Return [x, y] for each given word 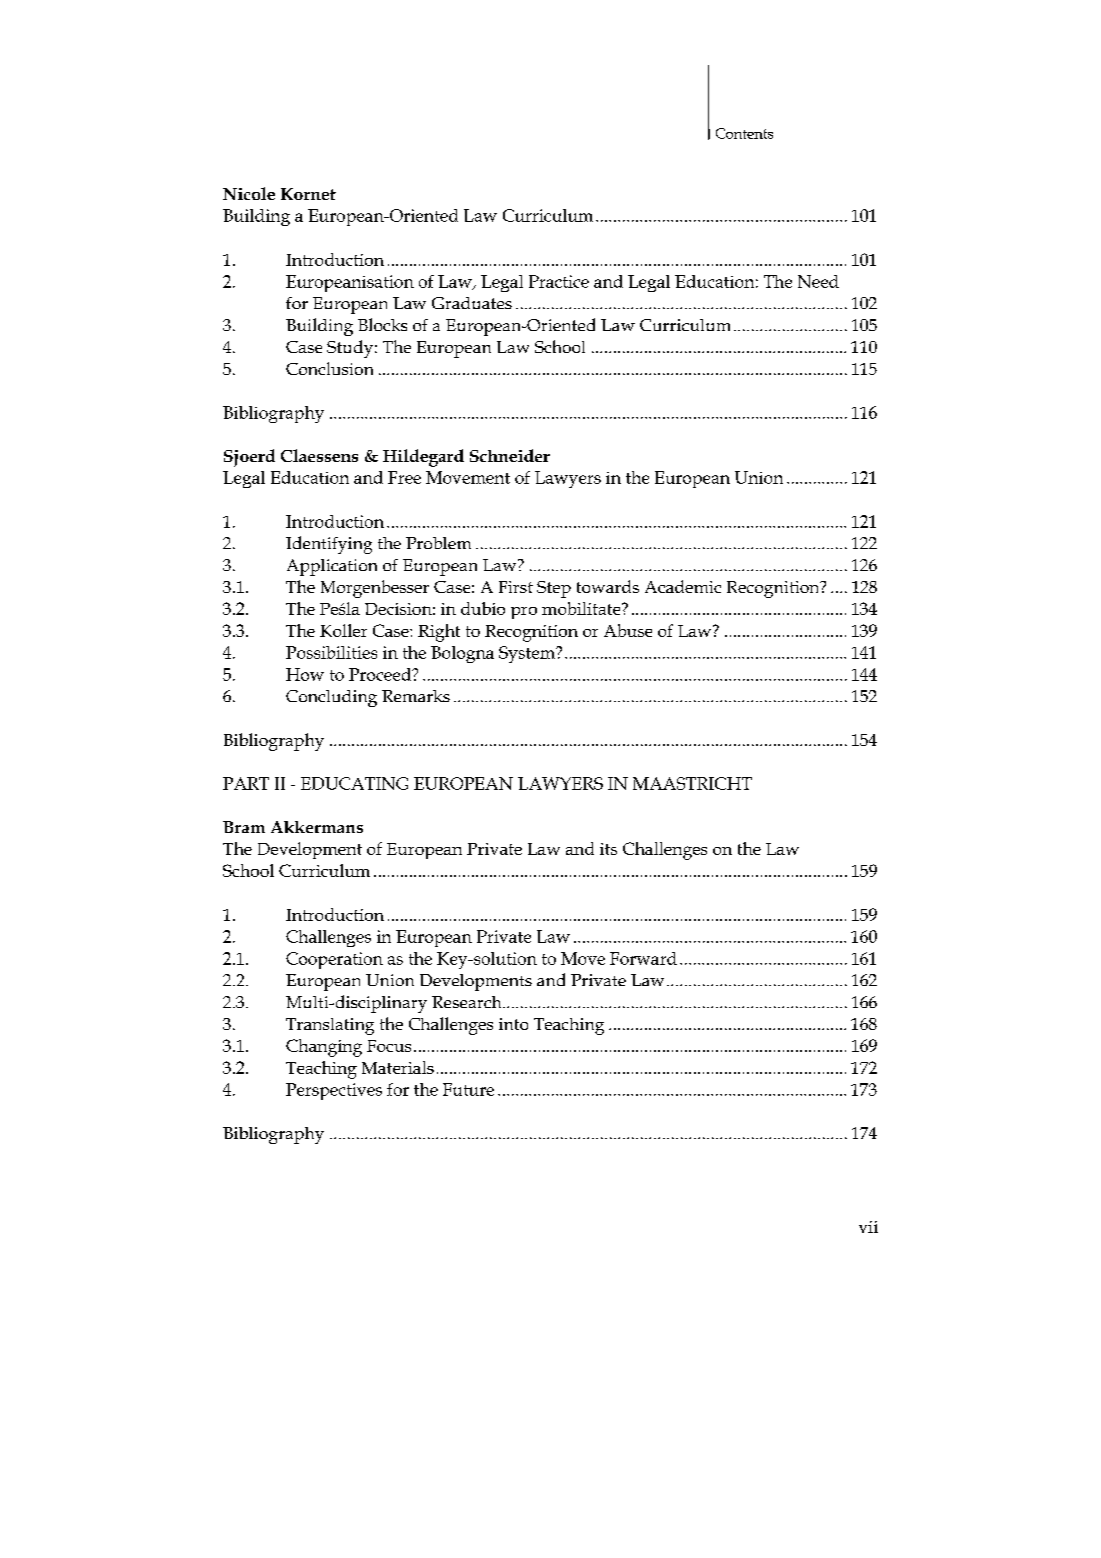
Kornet [308, 194]
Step [554, 589]
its [608, 849]
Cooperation [334, 960]
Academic [683, 586]
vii [868, 1227]
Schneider [510, 455]
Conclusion [329, 368]
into [513, 1024]
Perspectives [334, 1091]
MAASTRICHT [692, 783]
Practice [559, 281]
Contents [744, 133]
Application [332, 567]
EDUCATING [354, 783]
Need [818, 281]
